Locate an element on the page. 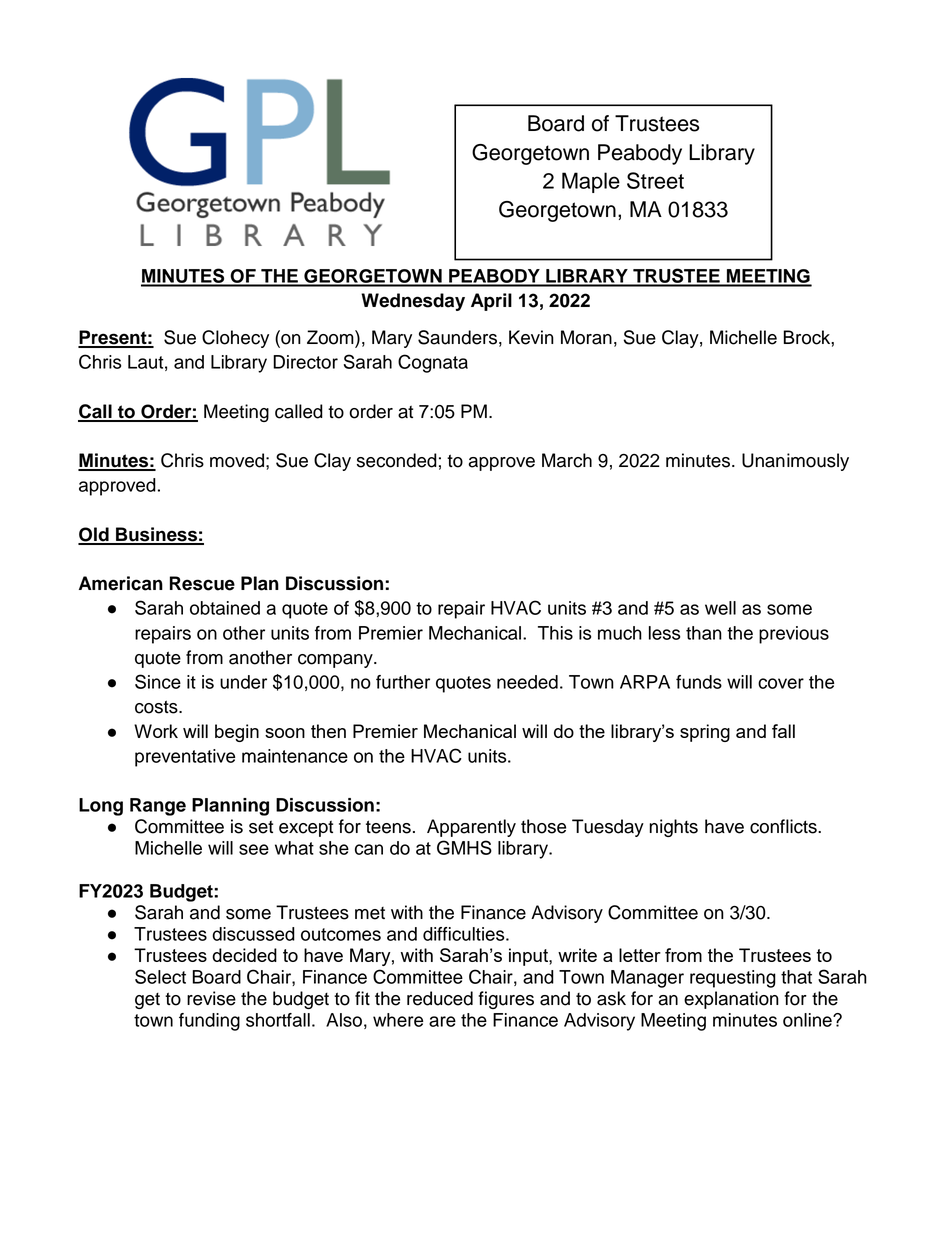  requesting is located at coordinates (733, 979).
